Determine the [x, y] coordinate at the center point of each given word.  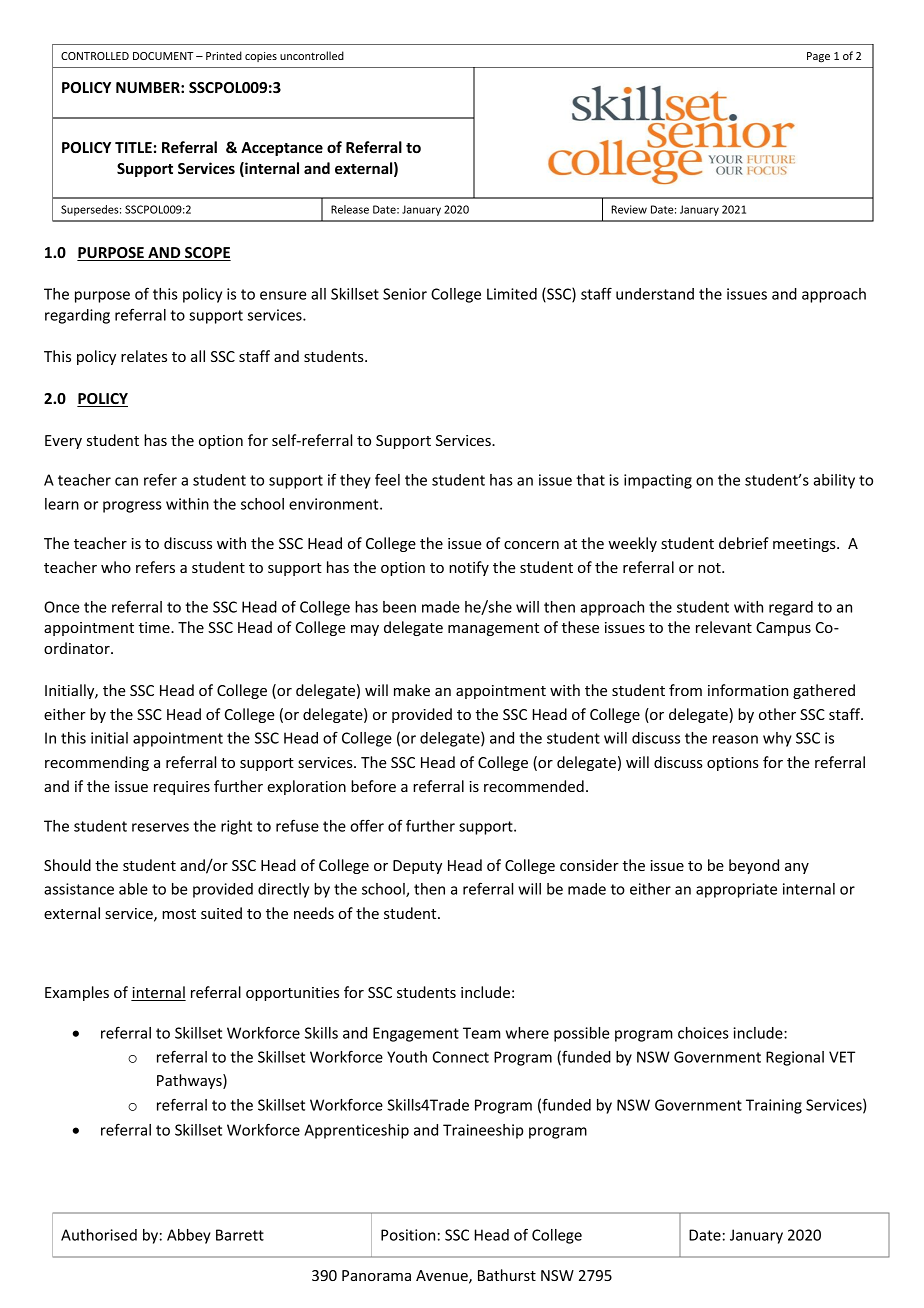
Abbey [189, 1236]
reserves [160, 827]
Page [818, 57]
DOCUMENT [163, 56]
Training [774, 1106]
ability [834, 481]
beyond [754, 866]
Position [408, 1235]
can [126, 481]
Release [350, 209]
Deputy [417, 867]
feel [387, 479]
